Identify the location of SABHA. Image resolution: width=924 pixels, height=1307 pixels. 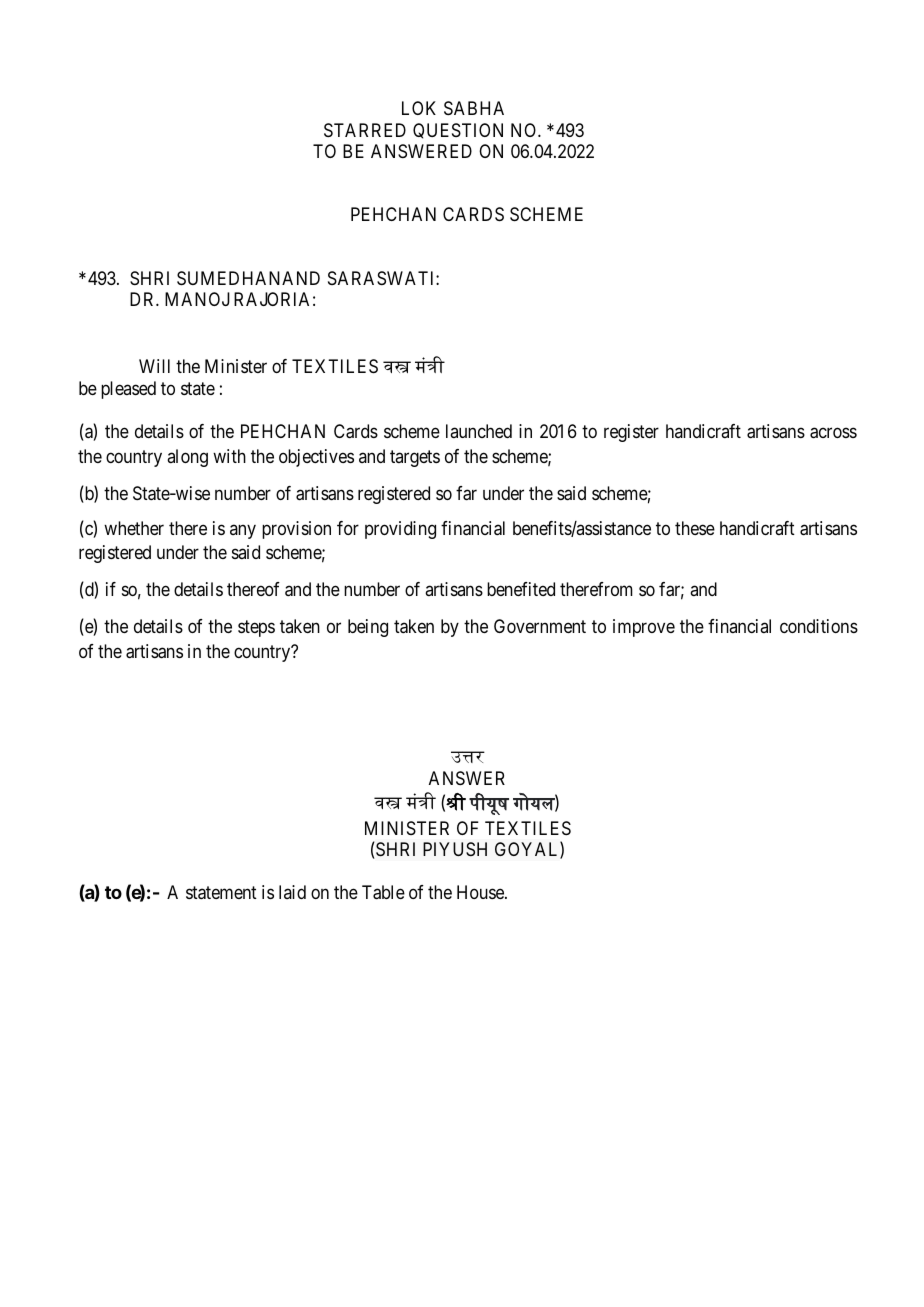
(474, 108).
